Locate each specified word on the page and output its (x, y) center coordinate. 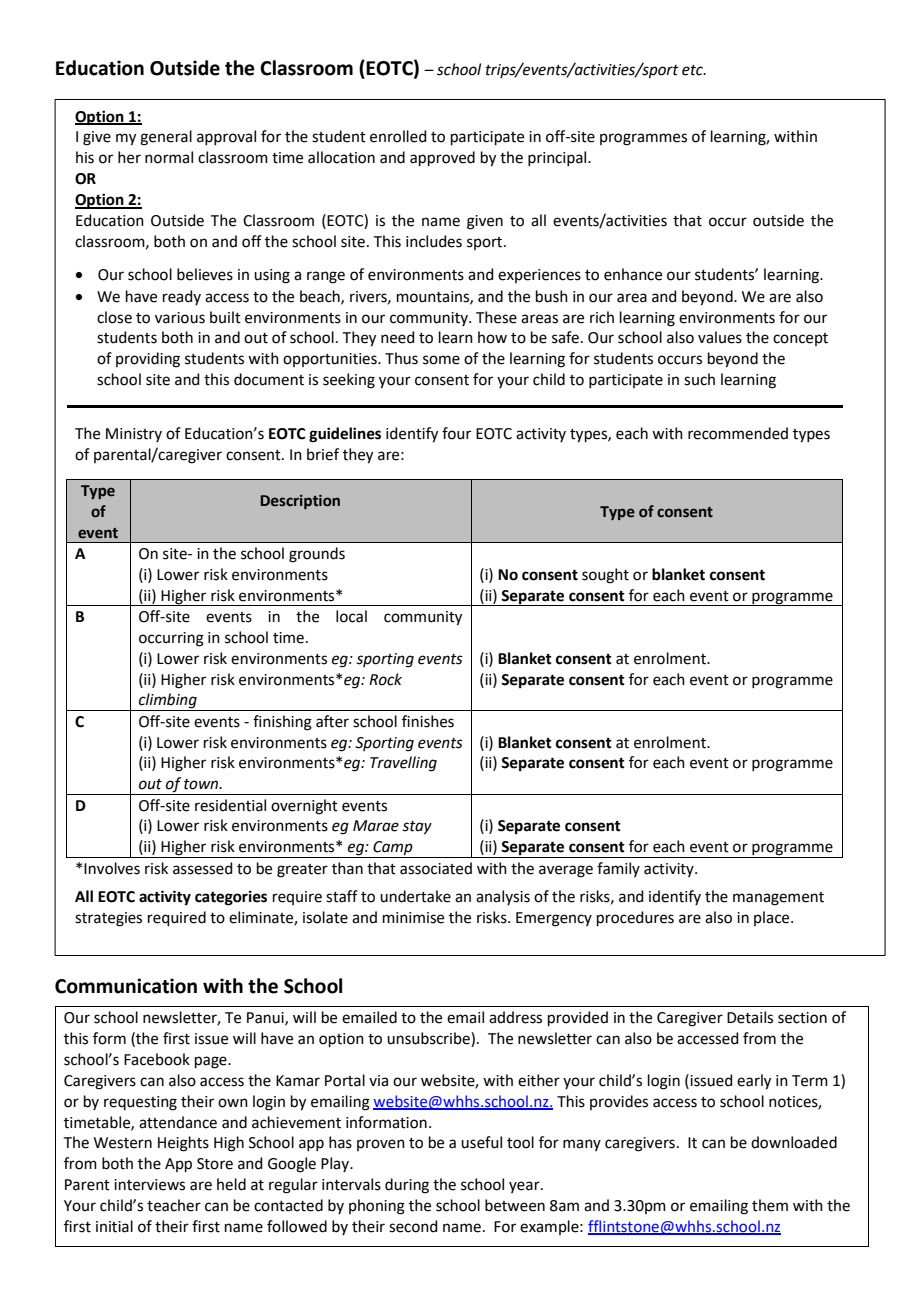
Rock (385, 679)
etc (694, 70)
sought (605, 576)
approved (442, 158)
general (166, 138)
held (231, 1184)
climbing (168, 702)
